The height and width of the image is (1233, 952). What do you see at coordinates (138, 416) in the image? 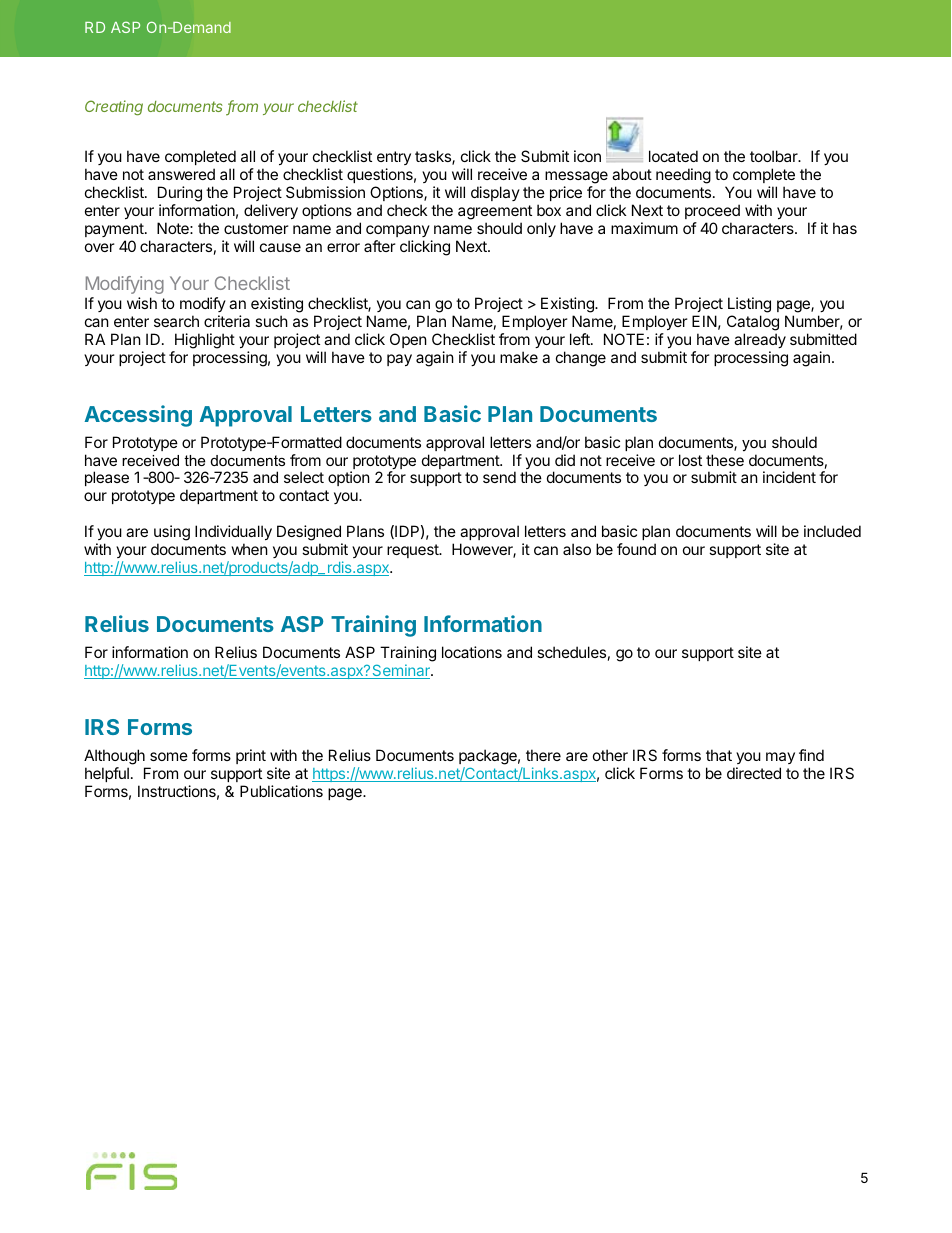
I see `Accessing` at bounding box center [138, 416].
